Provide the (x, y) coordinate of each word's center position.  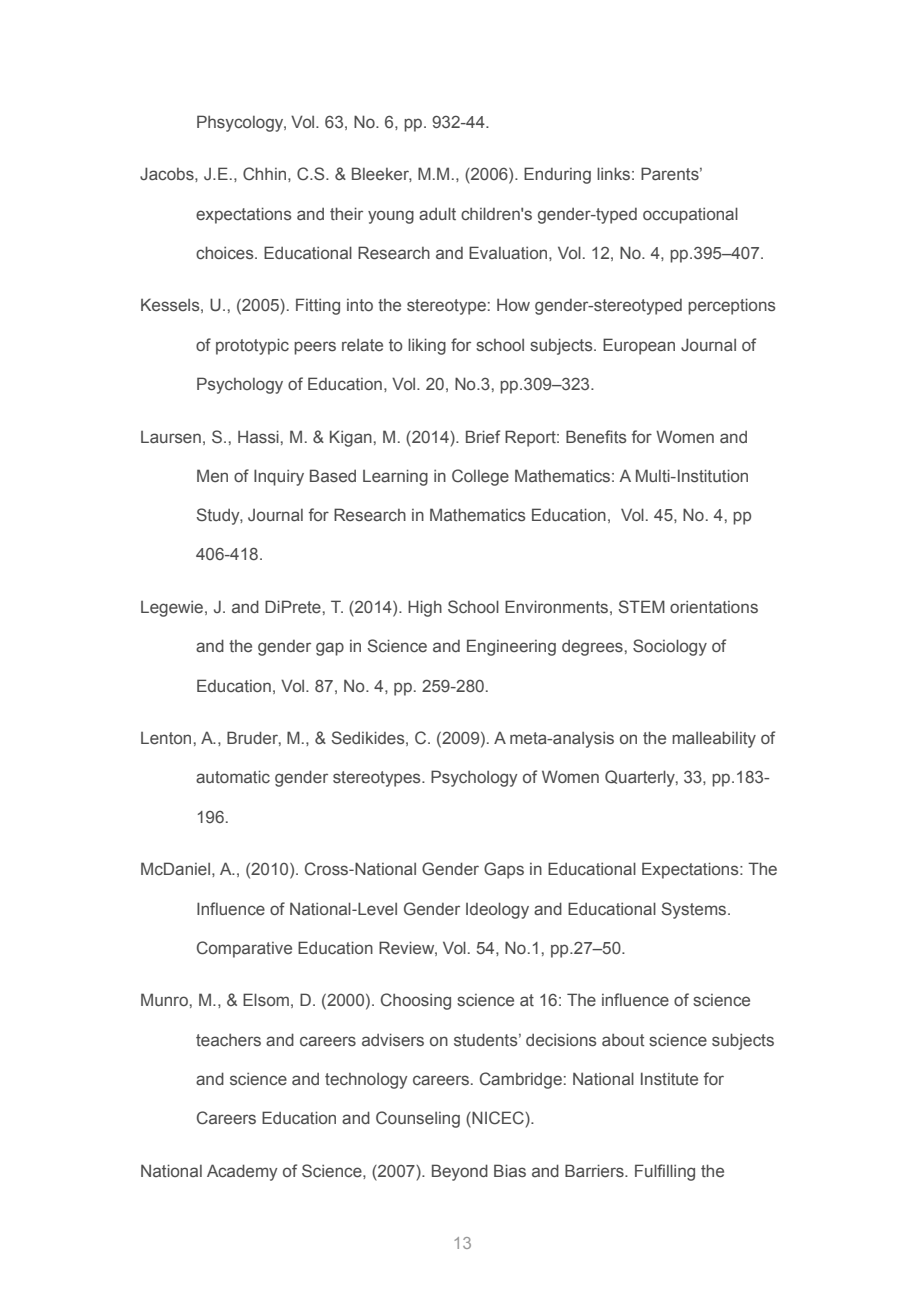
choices (226, 253)
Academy (242, 1172)
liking (427, 346)
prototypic (252, 346)
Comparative (244, 949)
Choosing (416, 1001)
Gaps (504, 870)
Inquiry (279, 477)
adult (437, 213)
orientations (714, 606)
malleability (714, 739)
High (425, 608)
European (639, 346)
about (623, 1040)
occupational (690, 215)
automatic (233, 777)
